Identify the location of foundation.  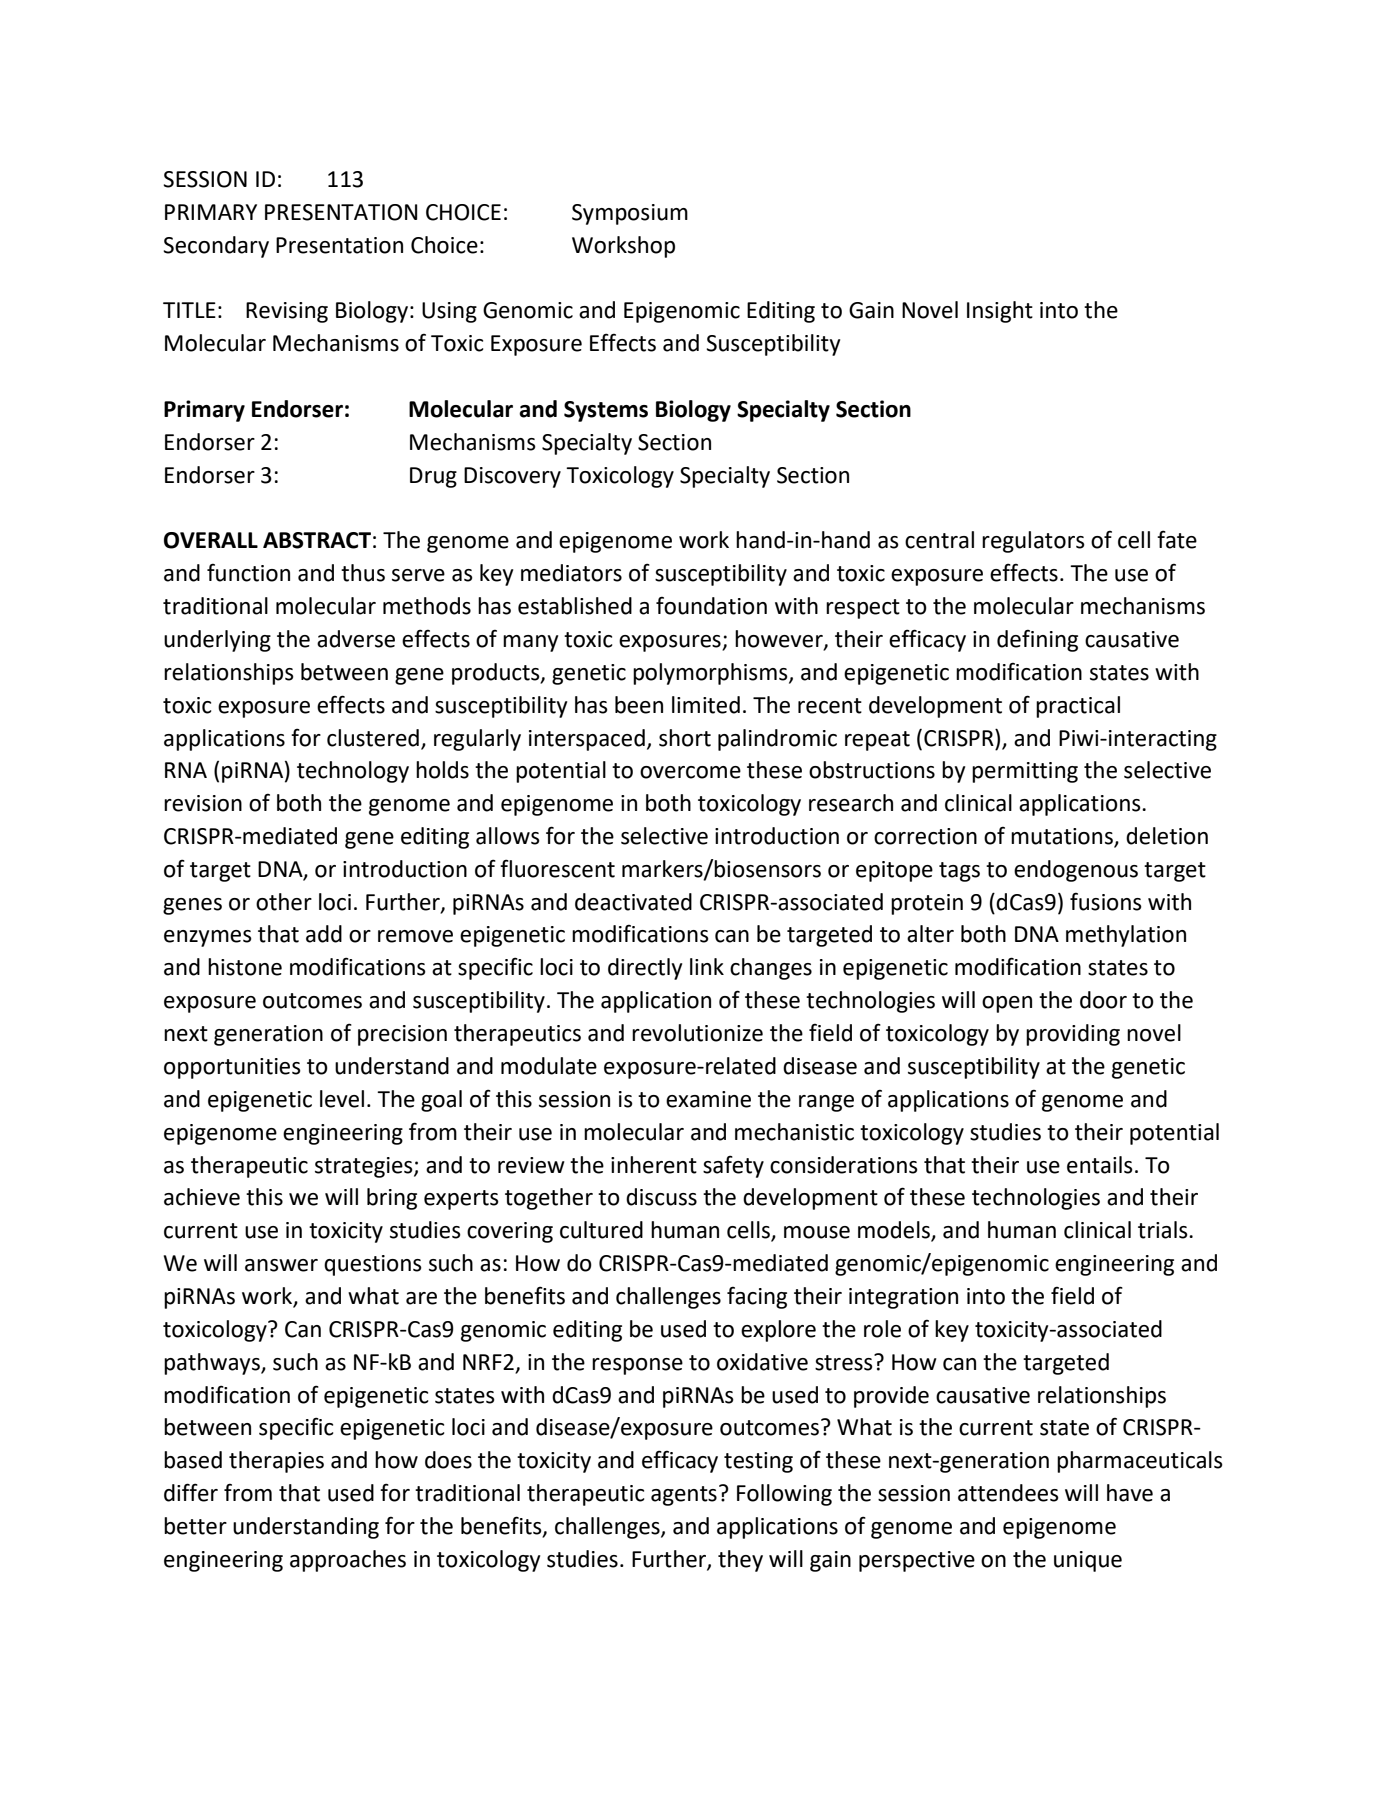
(711, 605).
